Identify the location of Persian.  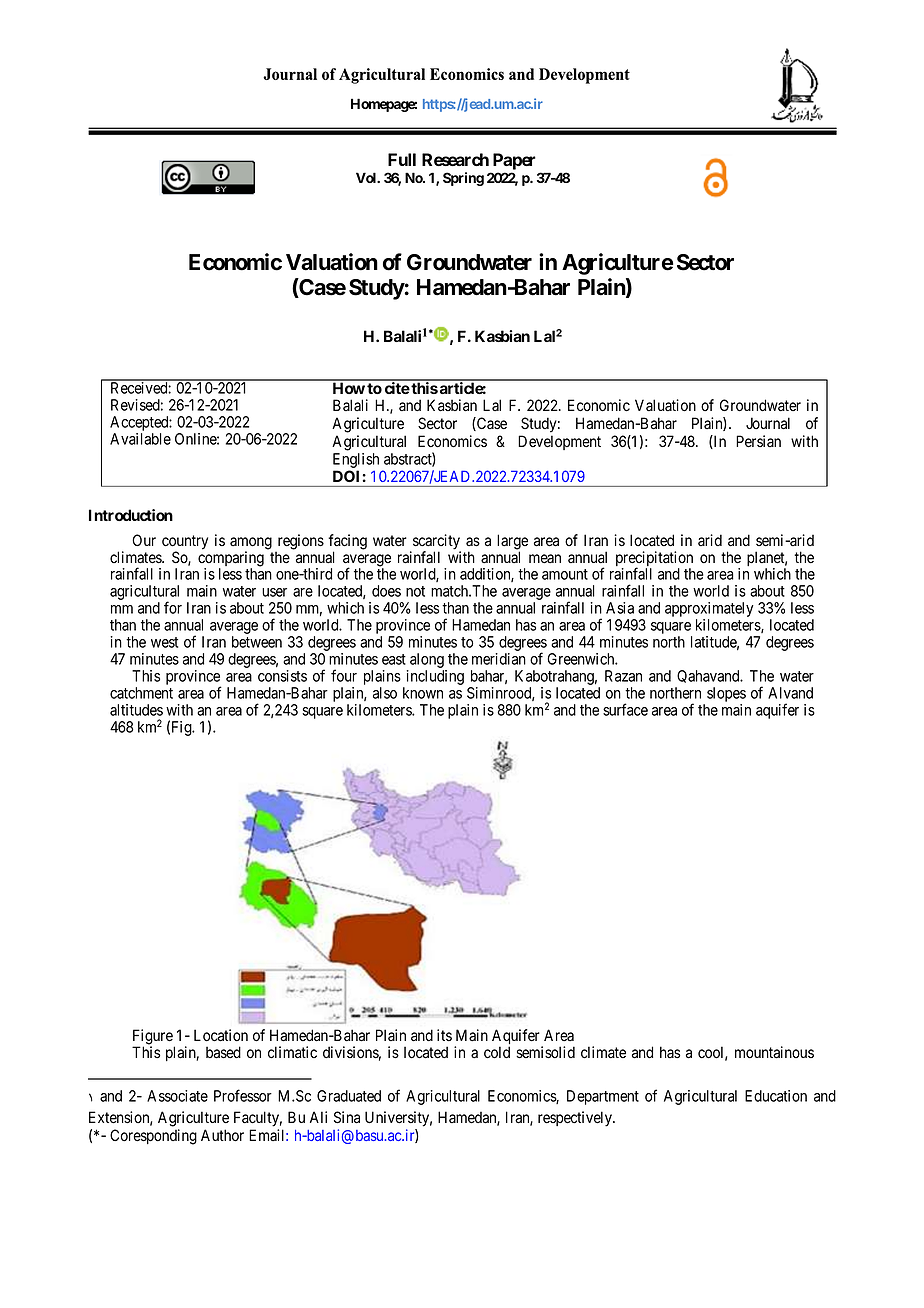
(758, 441).
